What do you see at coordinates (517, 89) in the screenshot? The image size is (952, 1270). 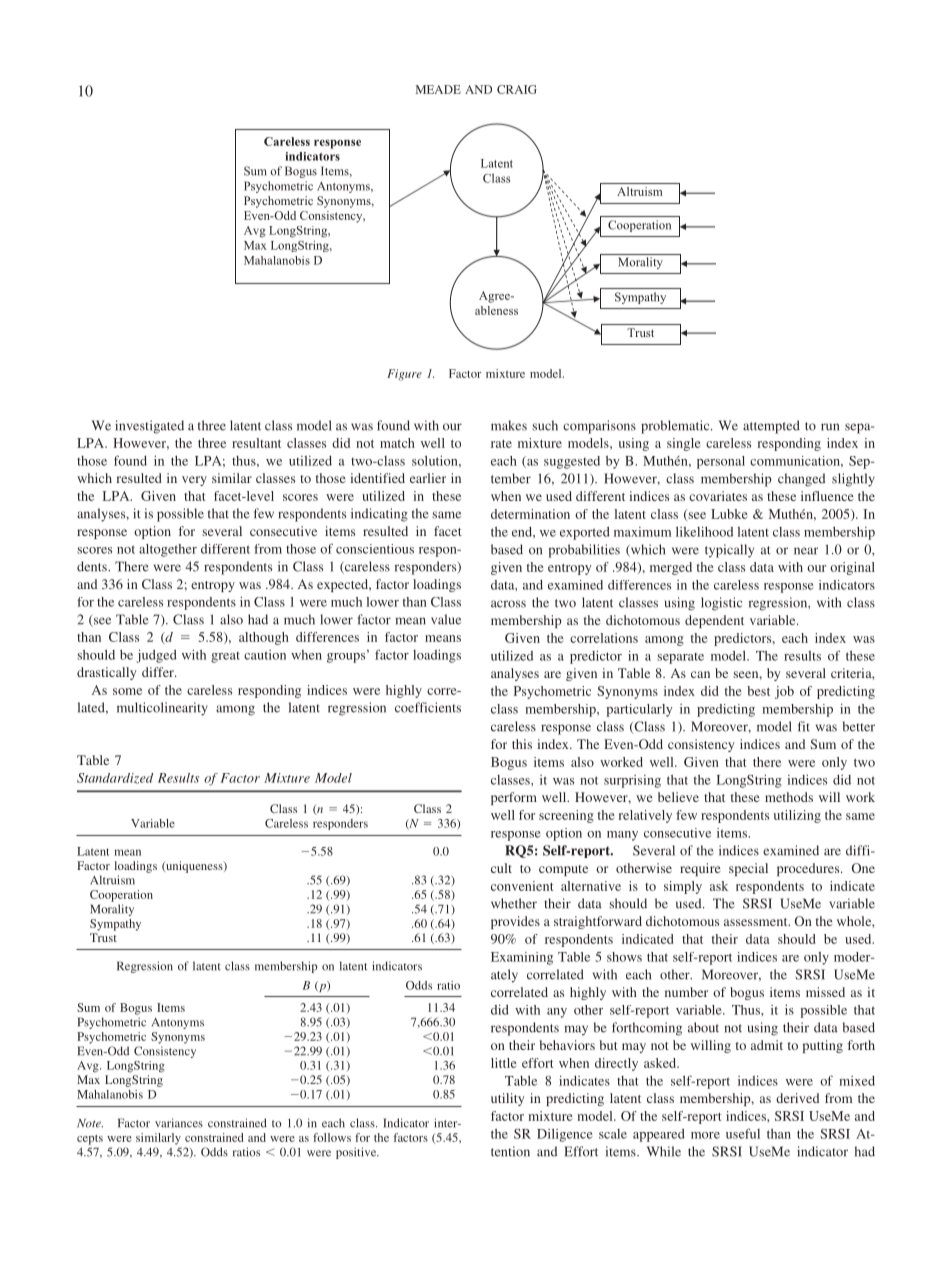 I see `CRAIG` at bounding box center [517, 89].
